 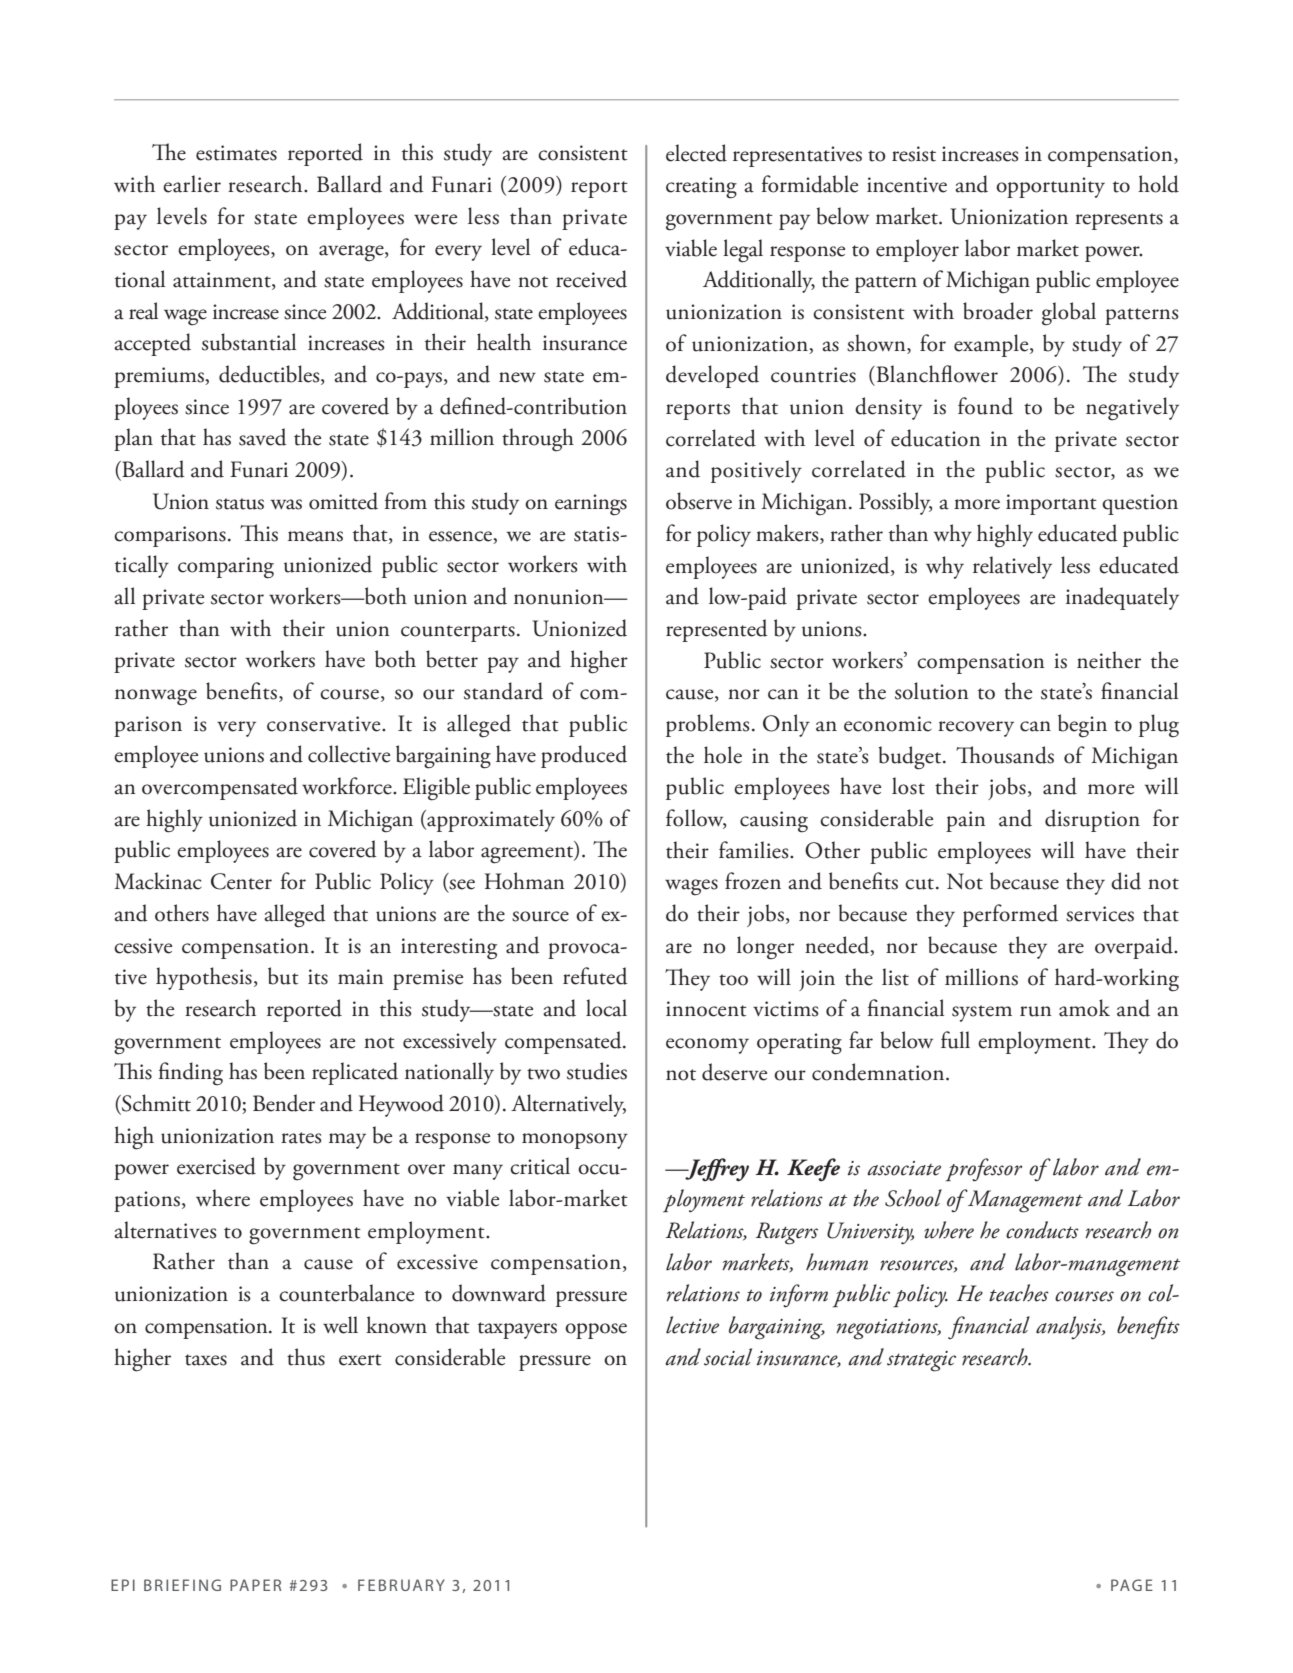 I want to click on important, so click(x=1051, y=504).
